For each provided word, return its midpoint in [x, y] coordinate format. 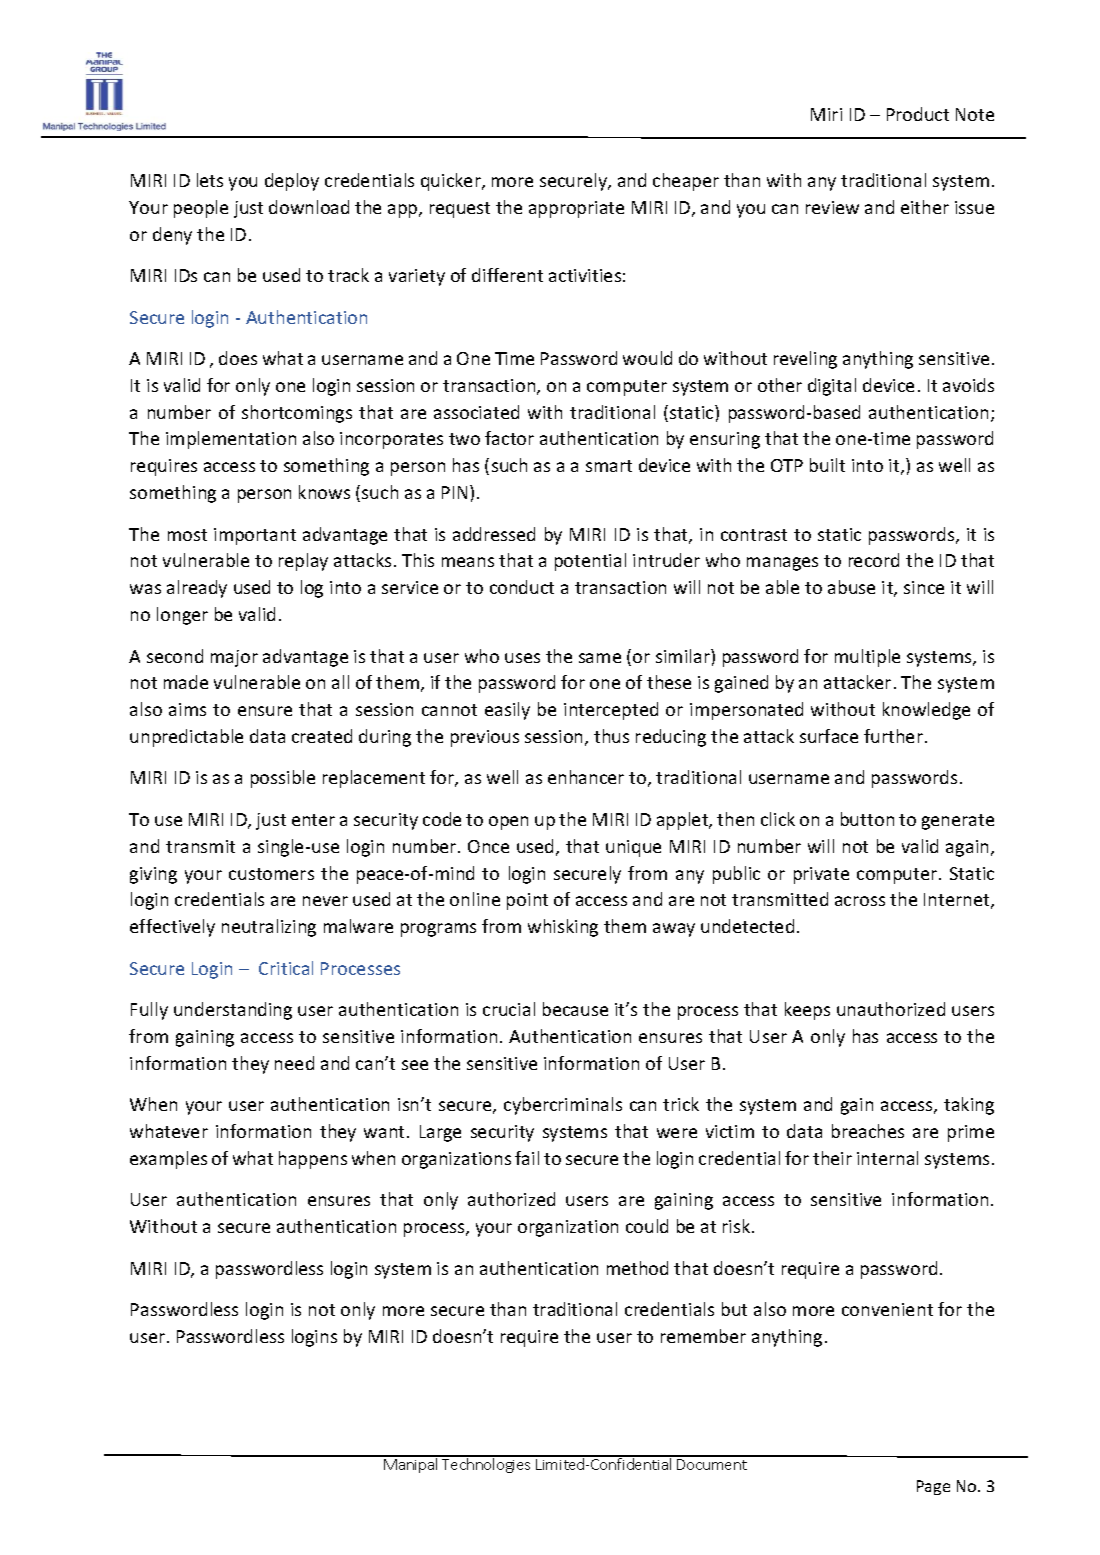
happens [313, 1160]
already [197, 589]
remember [703, 1336]
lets [210, 180]
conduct [522, 587]
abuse [851, 587]
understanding [233, 1011]
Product [918, 114]
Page [933, 1487]
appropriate [576, 209]
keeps [807, 1011]
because [575, 1009]
